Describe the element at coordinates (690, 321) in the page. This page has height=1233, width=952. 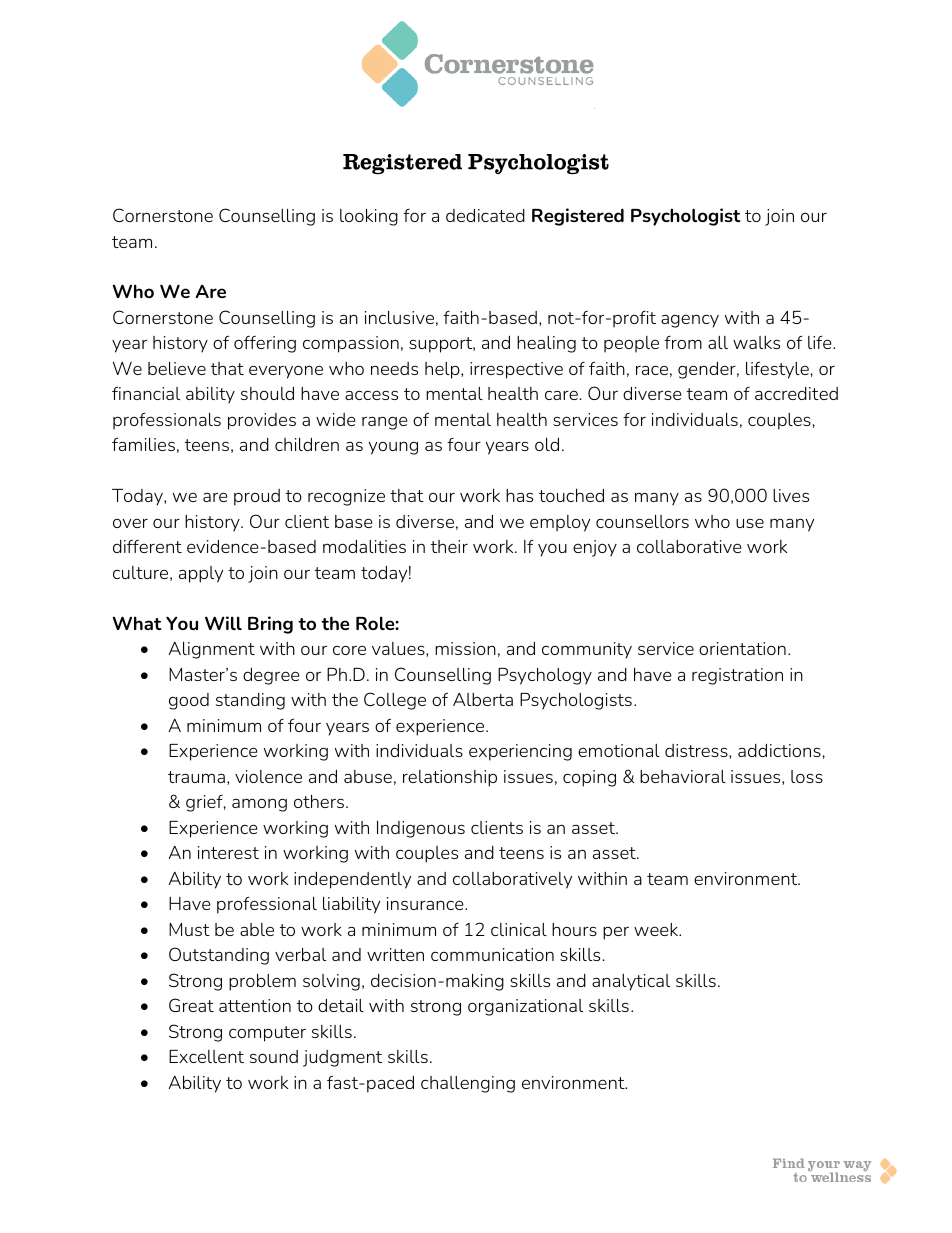
I see `agency` at that location.
